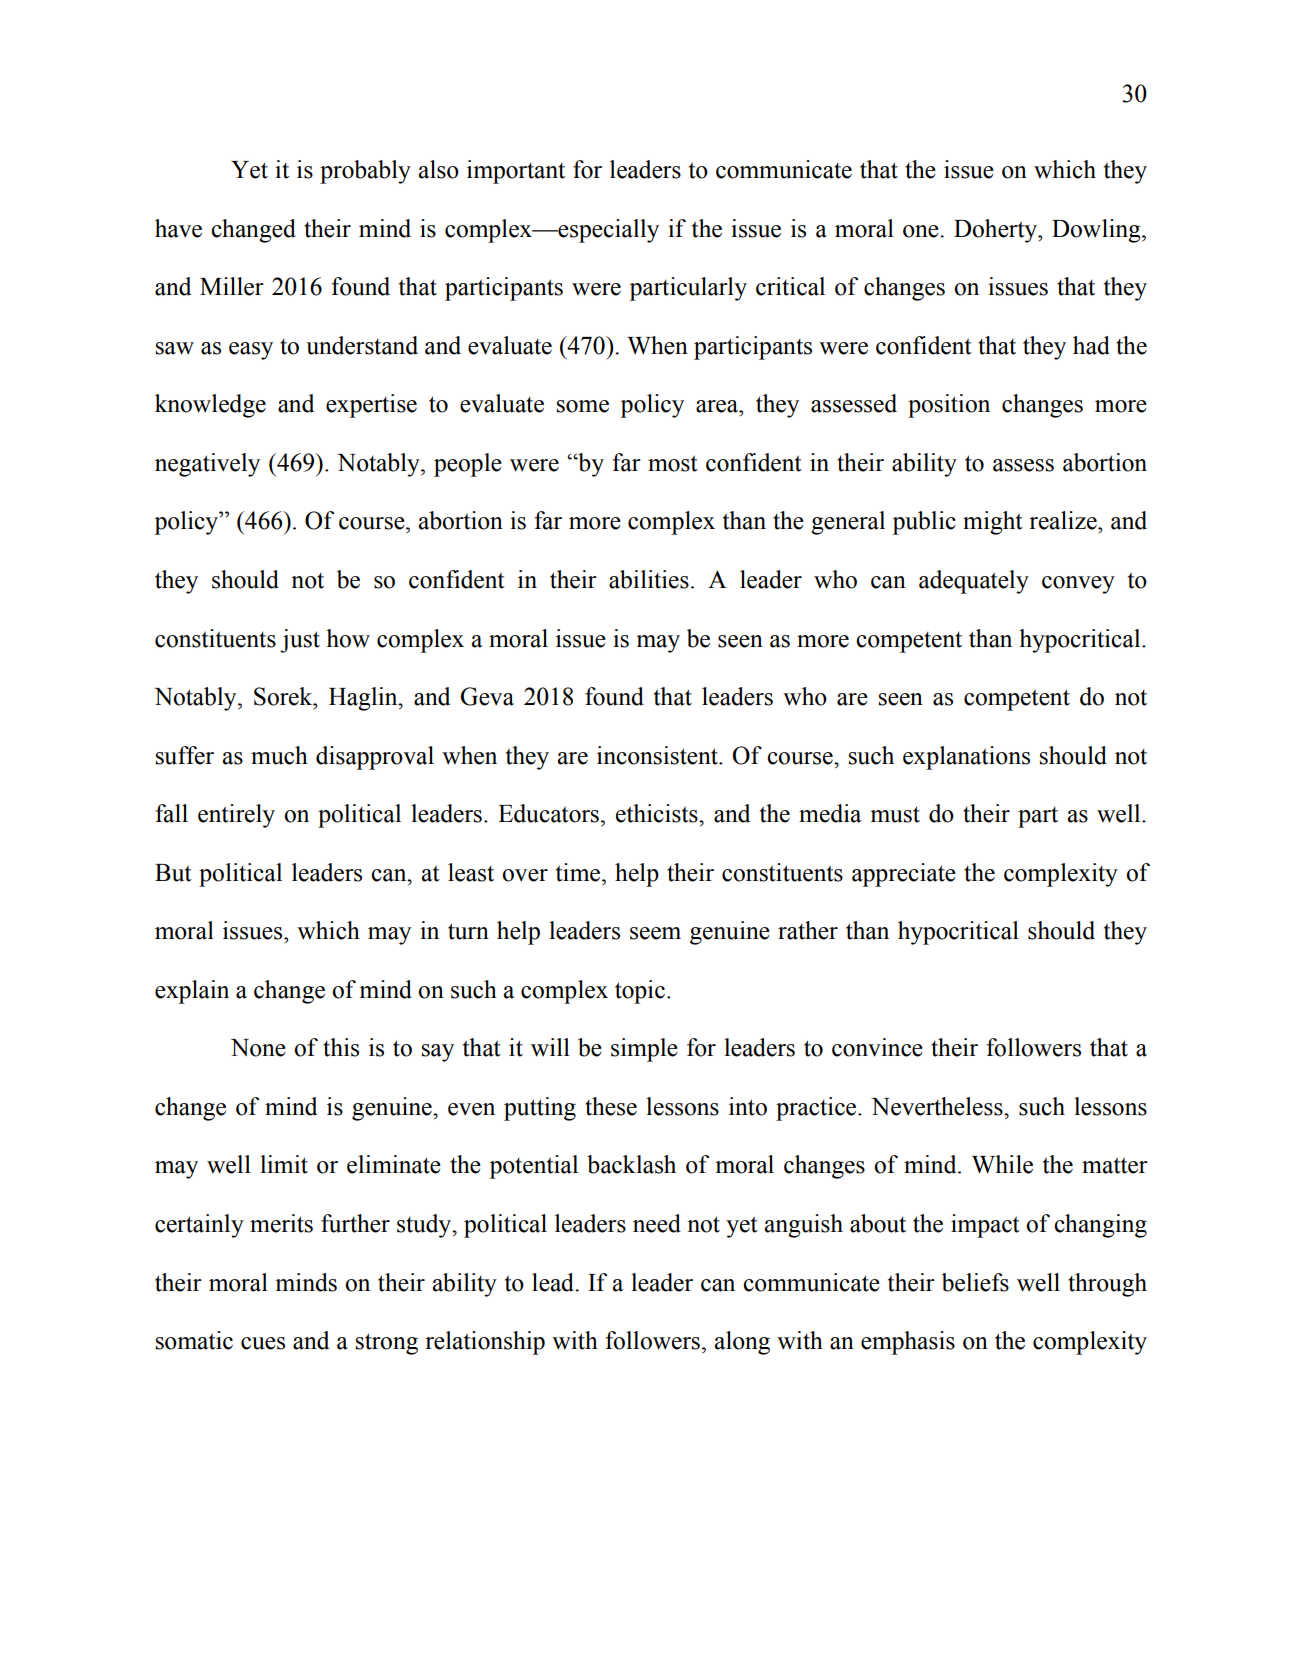  What do you see at coordinates (365, 172) in the screenshot?
I see `probably` at bounding box center [365, 172].
